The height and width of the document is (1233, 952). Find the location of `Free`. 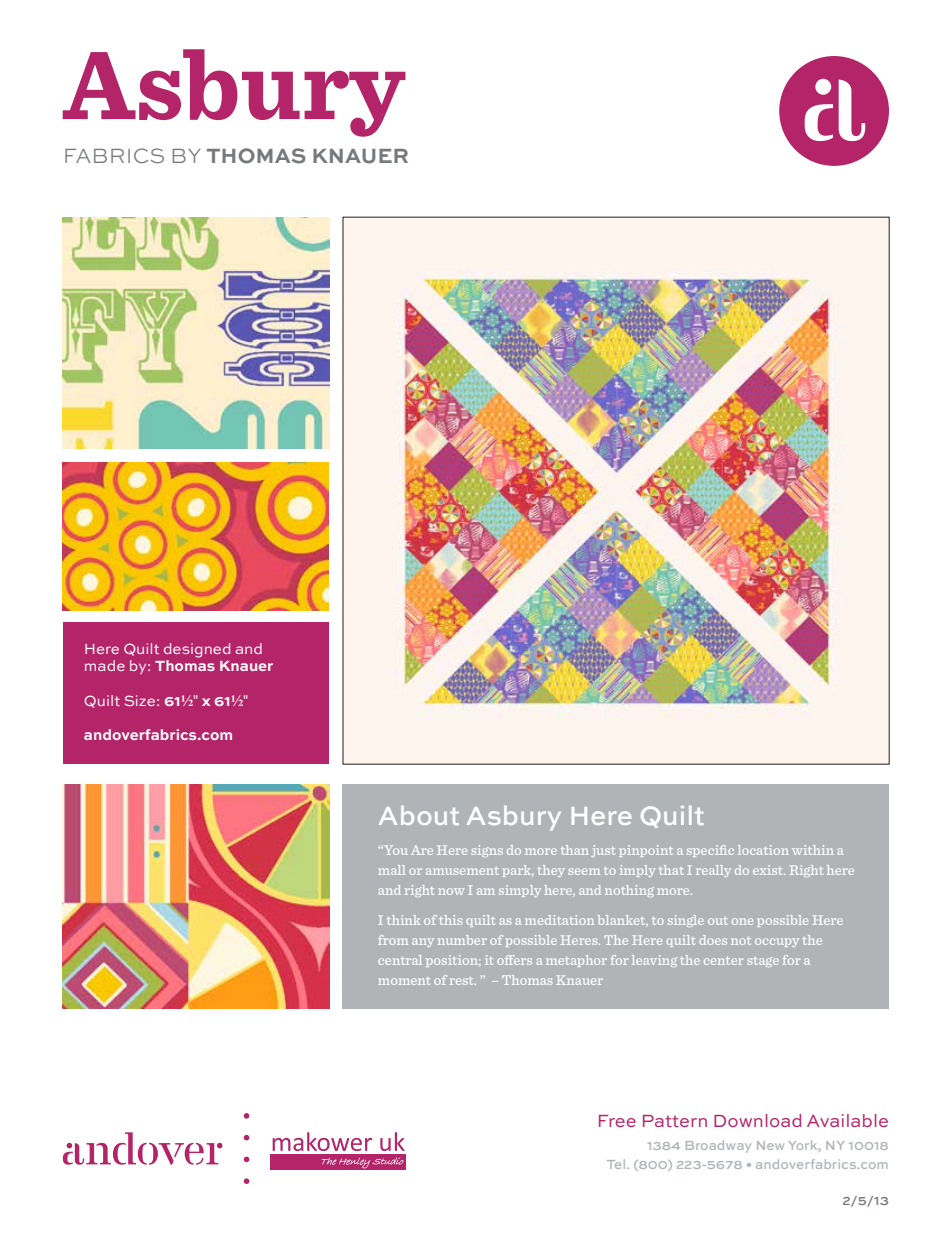

Free is located at coordinates (617, 1121).
